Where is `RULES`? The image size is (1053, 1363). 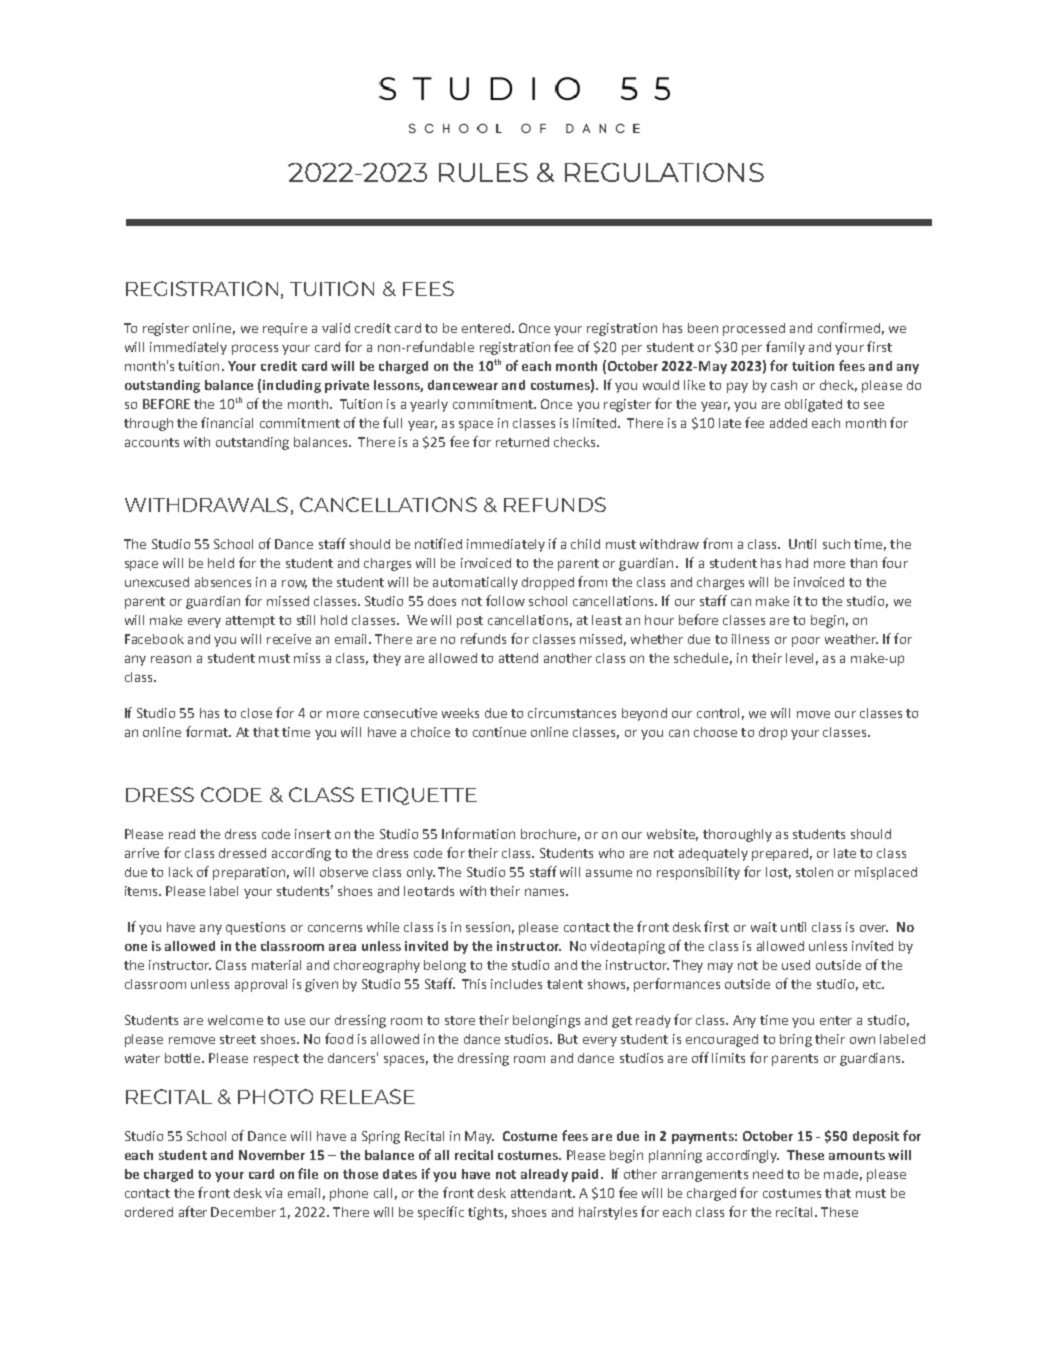 RULES is located at coordinates (483, 172).
